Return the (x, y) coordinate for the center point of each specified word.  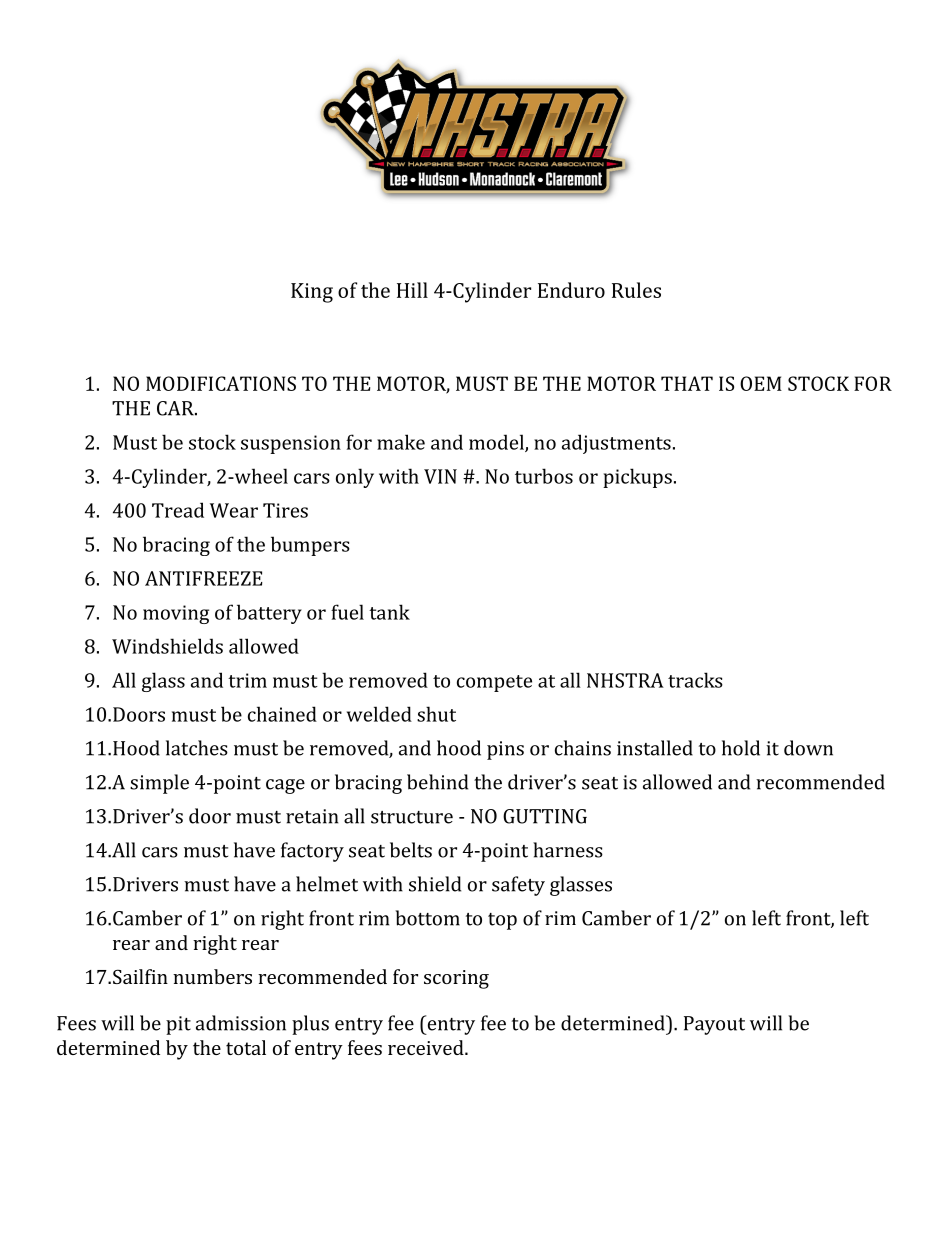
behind (437, 782)
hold (741, 748)
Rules (636, 290)
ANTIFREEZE (204, 578)
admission (241, 1023)
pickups (637, 478)
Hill (412, 290)
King (312, 293)
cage (285, 786)
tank (389, 612)
